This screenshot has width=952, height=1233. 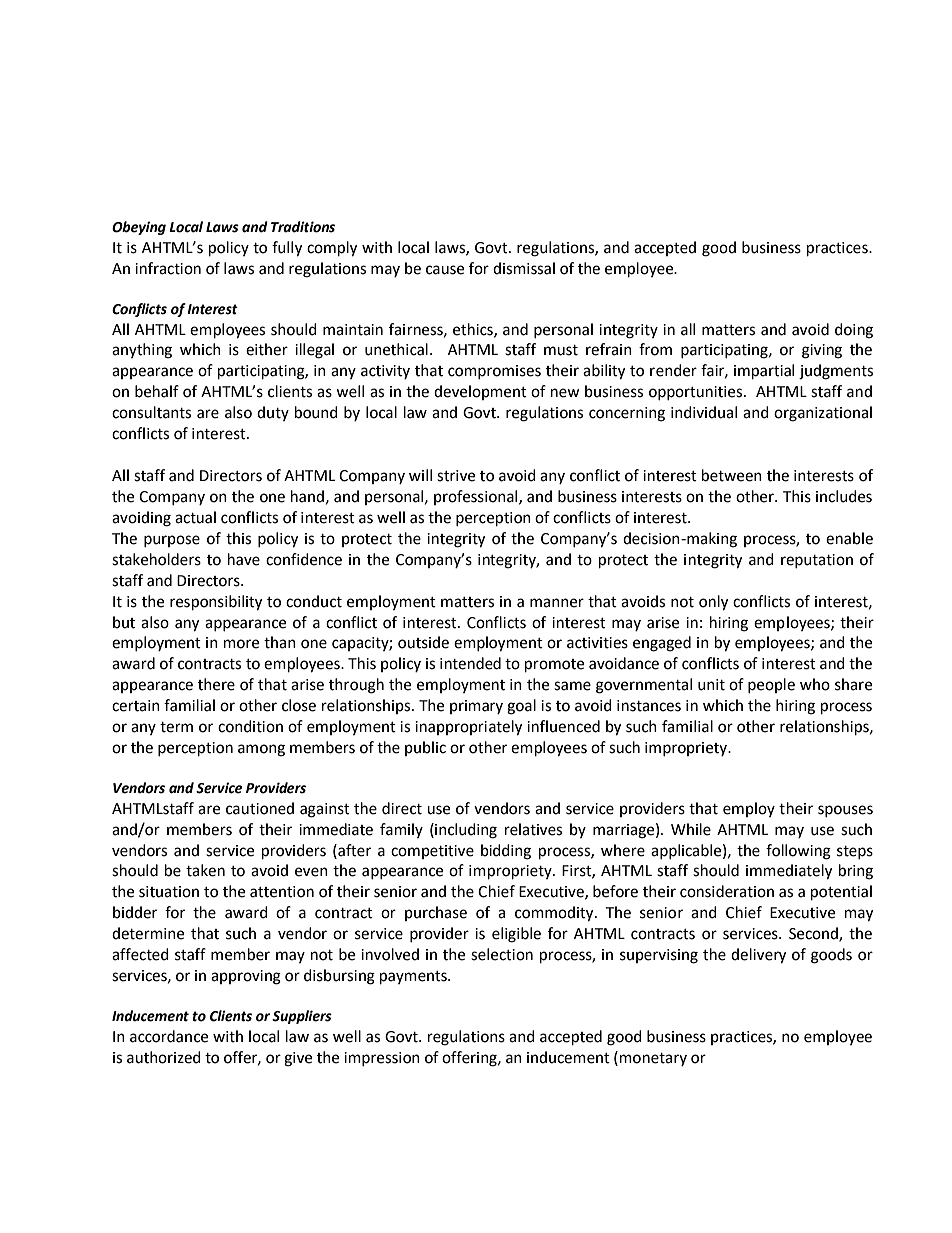 I want to click on inappropriately, so click(x=468, y=728).
